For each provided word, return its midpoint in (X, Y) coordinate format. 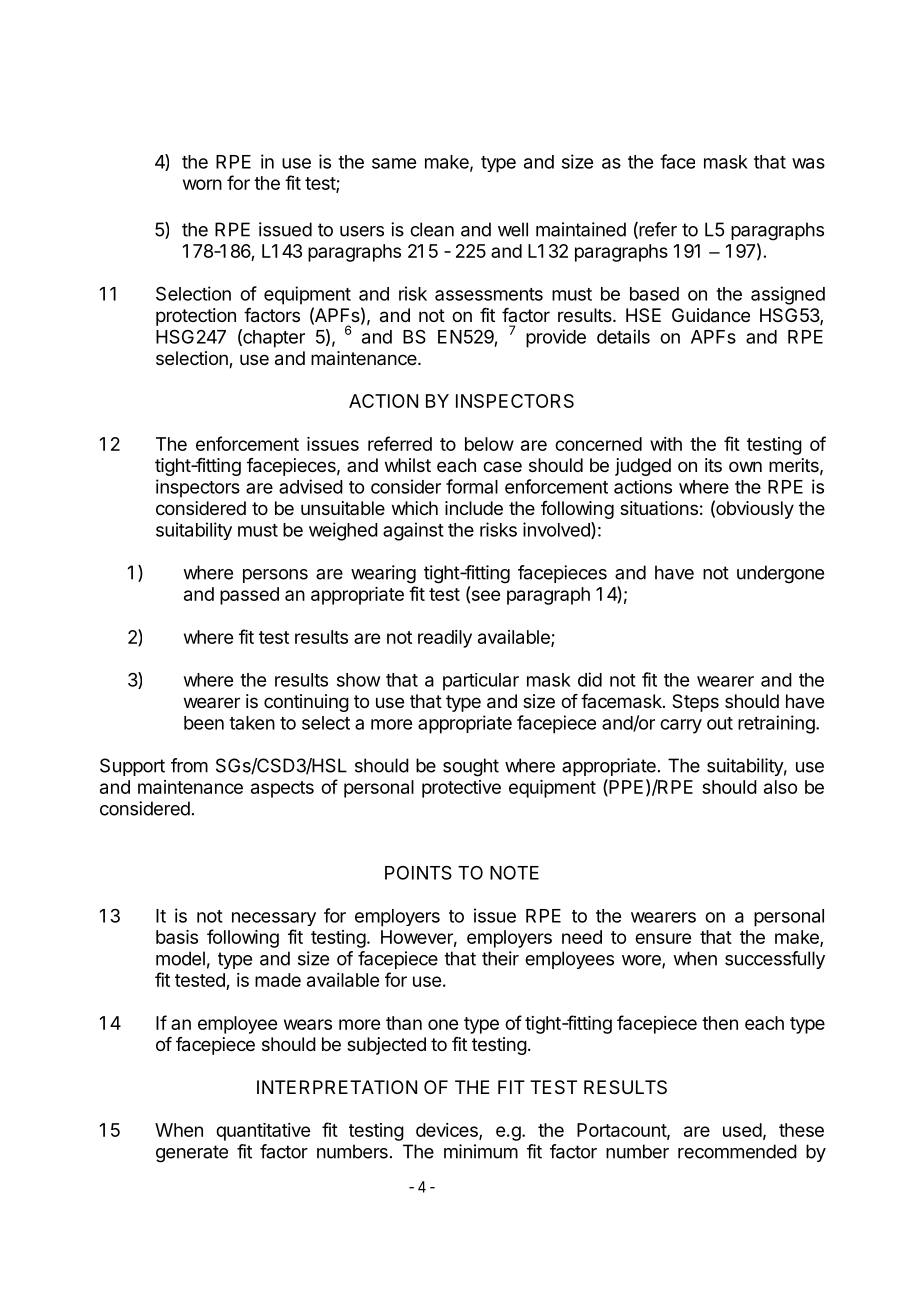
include (474, 508)
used (742, 1130)
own (745, 466)
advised (311, 486)
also (780, 787)
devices (448, 1131)
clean (432, 229)
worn (202, 184)
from (189, 765)
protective (461, 789)
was (808, 163)
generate (192, 1154)
